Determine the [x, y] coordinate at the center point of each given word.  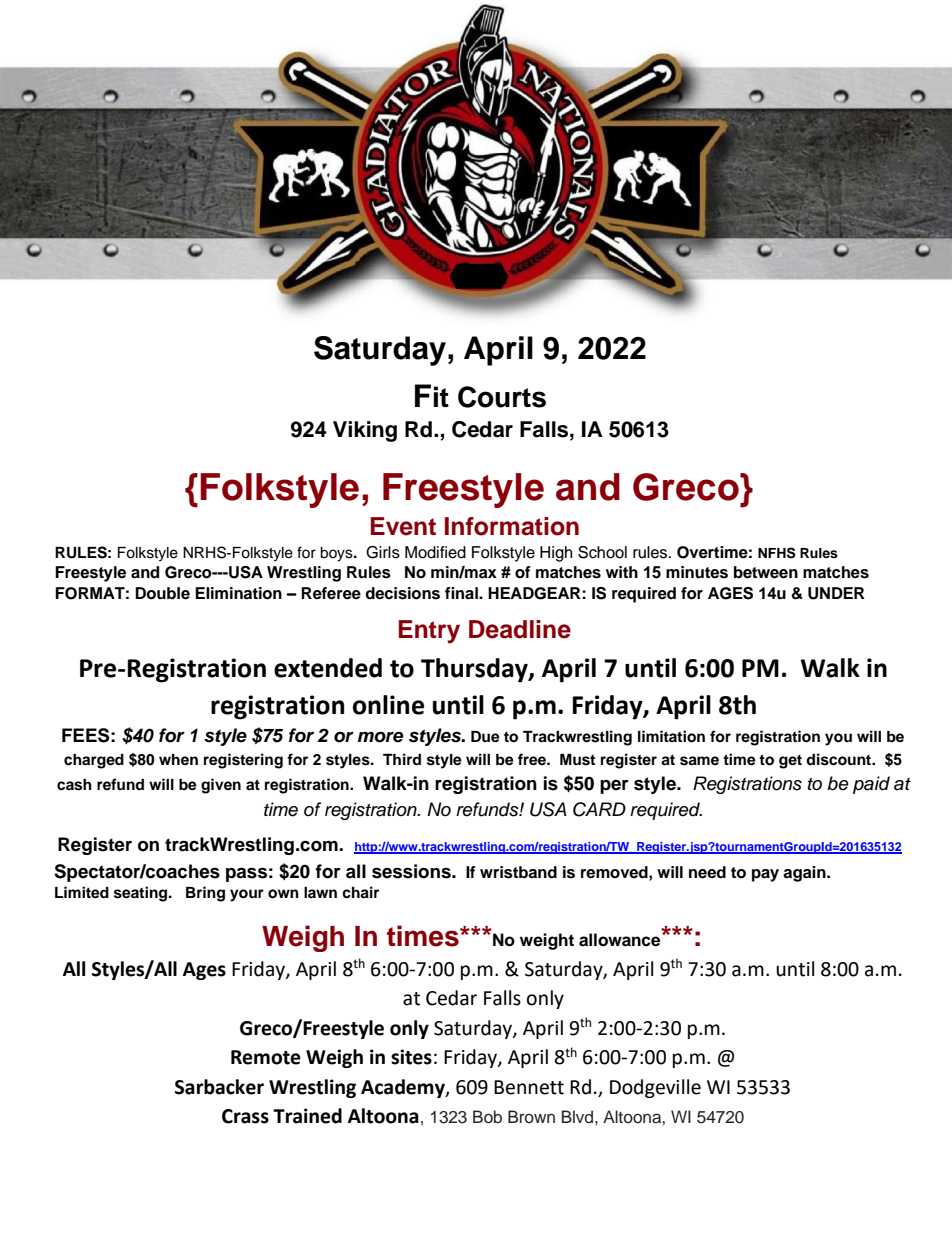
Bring [205, 894]
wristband [518, 872]
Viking [365, 431]
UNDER [836, 593]
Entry [429, 632]
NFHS [777, 553]
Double [162, 593]
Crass [245, 1116]
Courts [502, 397]
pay [765, 875]
